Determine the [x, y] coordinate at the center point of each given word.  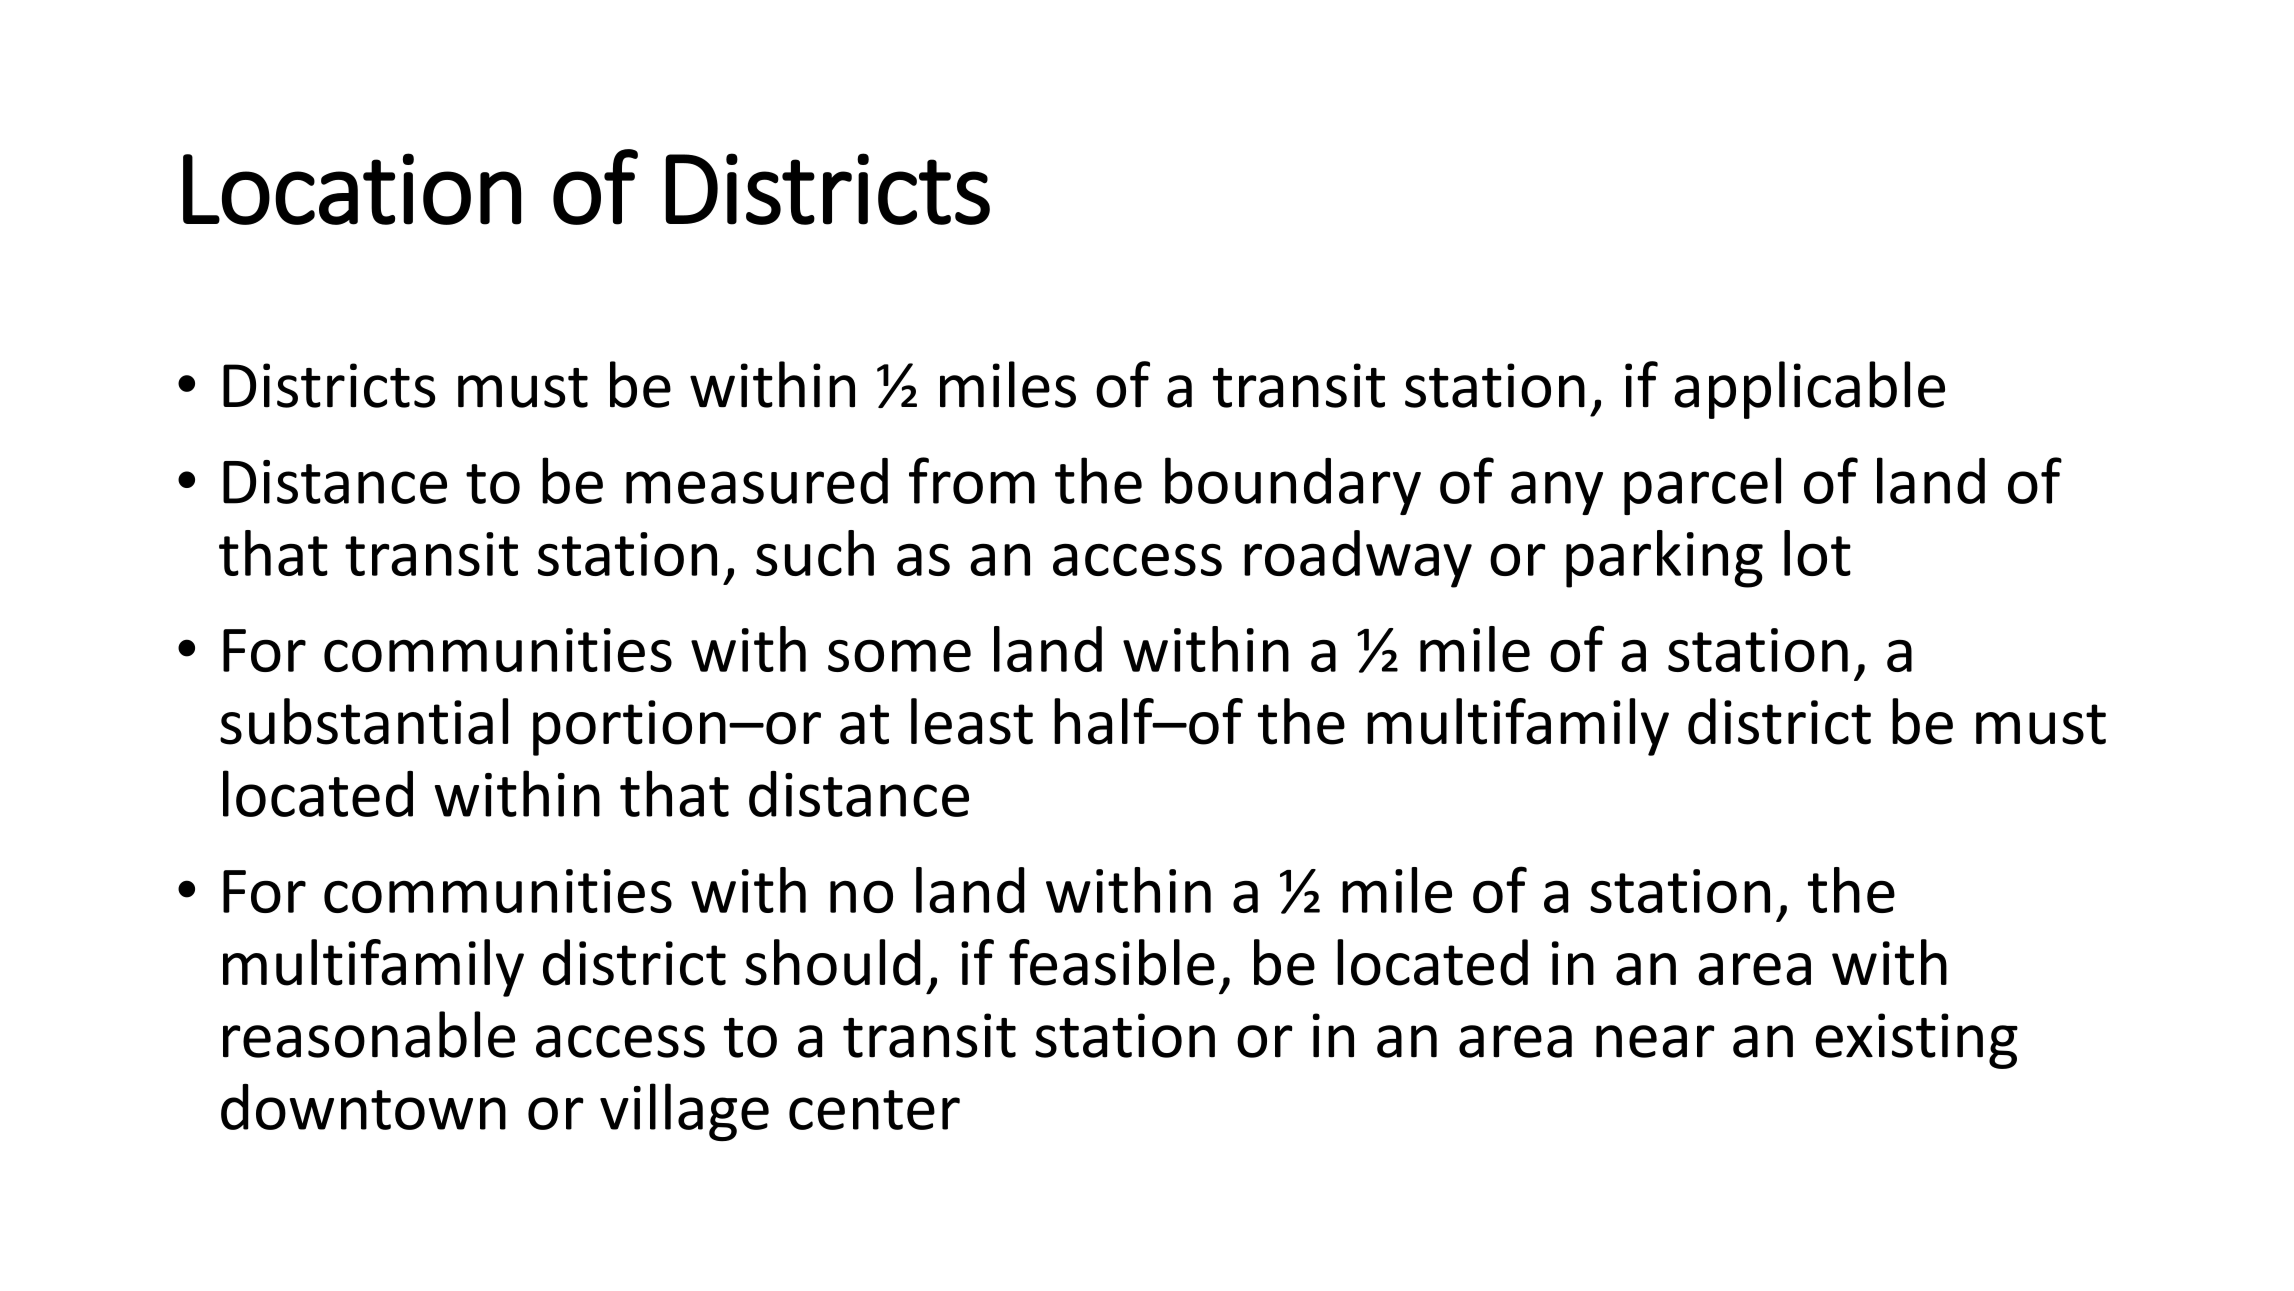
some [899, 655]
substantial [364, 721]
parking [1664, 559]
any [1557, 493]
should [833, 962]
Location [352, 189]
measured [757, 481]
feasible [1112, 962]
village [684, 1112]
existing [1917, 1041]
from [972, 480]
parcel [1702, 486]
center [874, 1110]
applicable [1809, 390]
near [1655, 1041]
